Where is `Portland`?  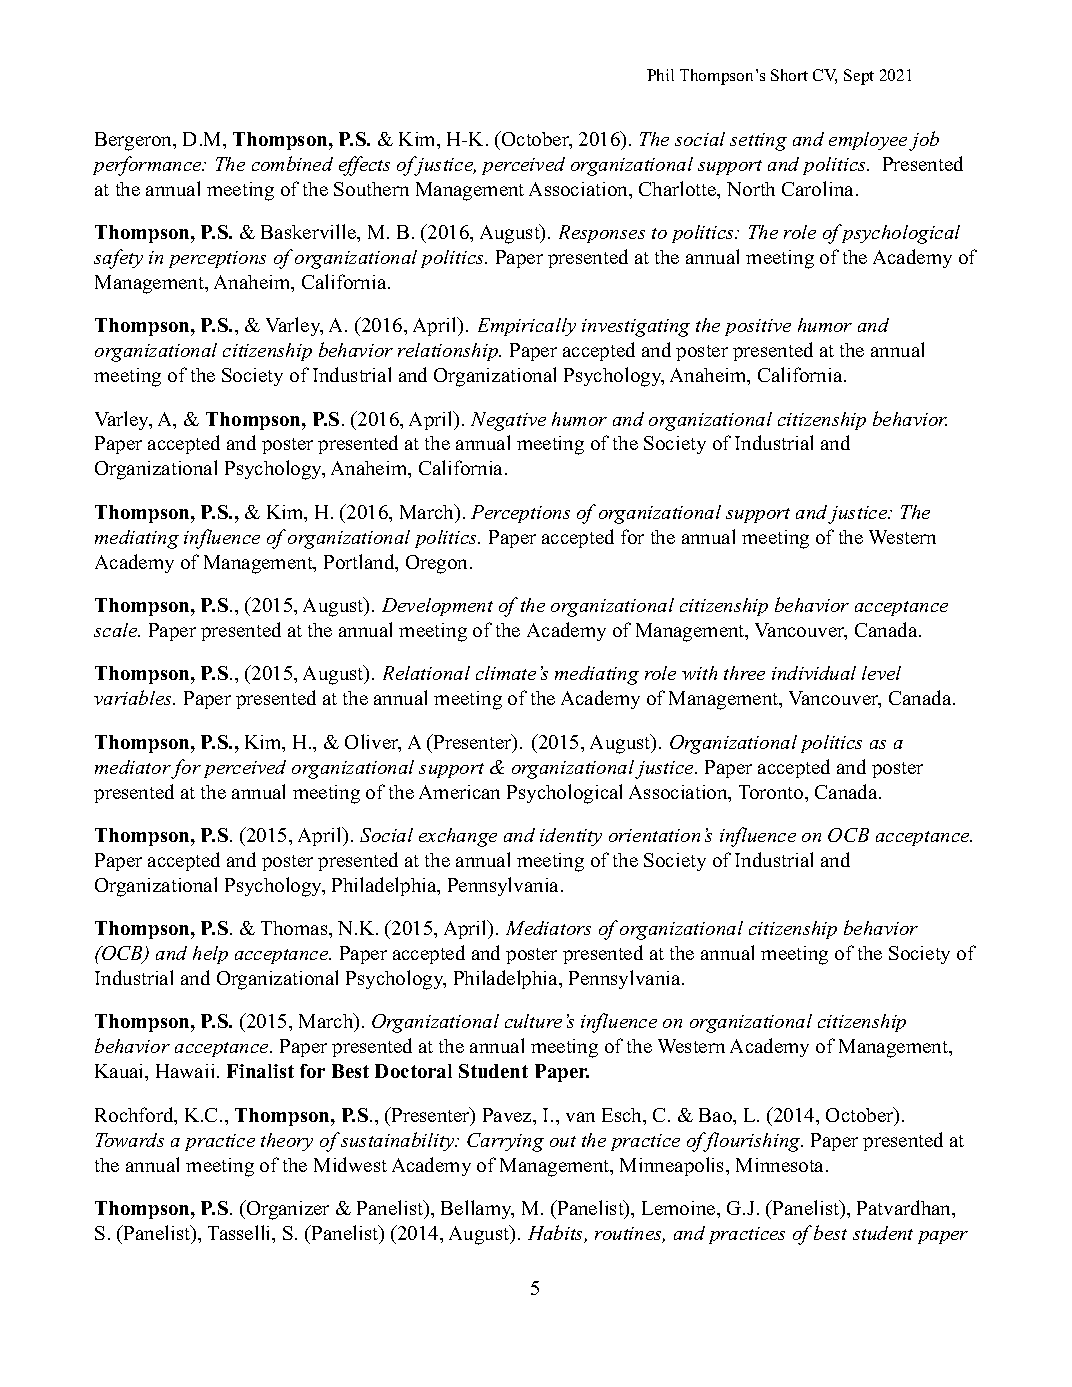
Portland is located at coordinates (360, 563).
